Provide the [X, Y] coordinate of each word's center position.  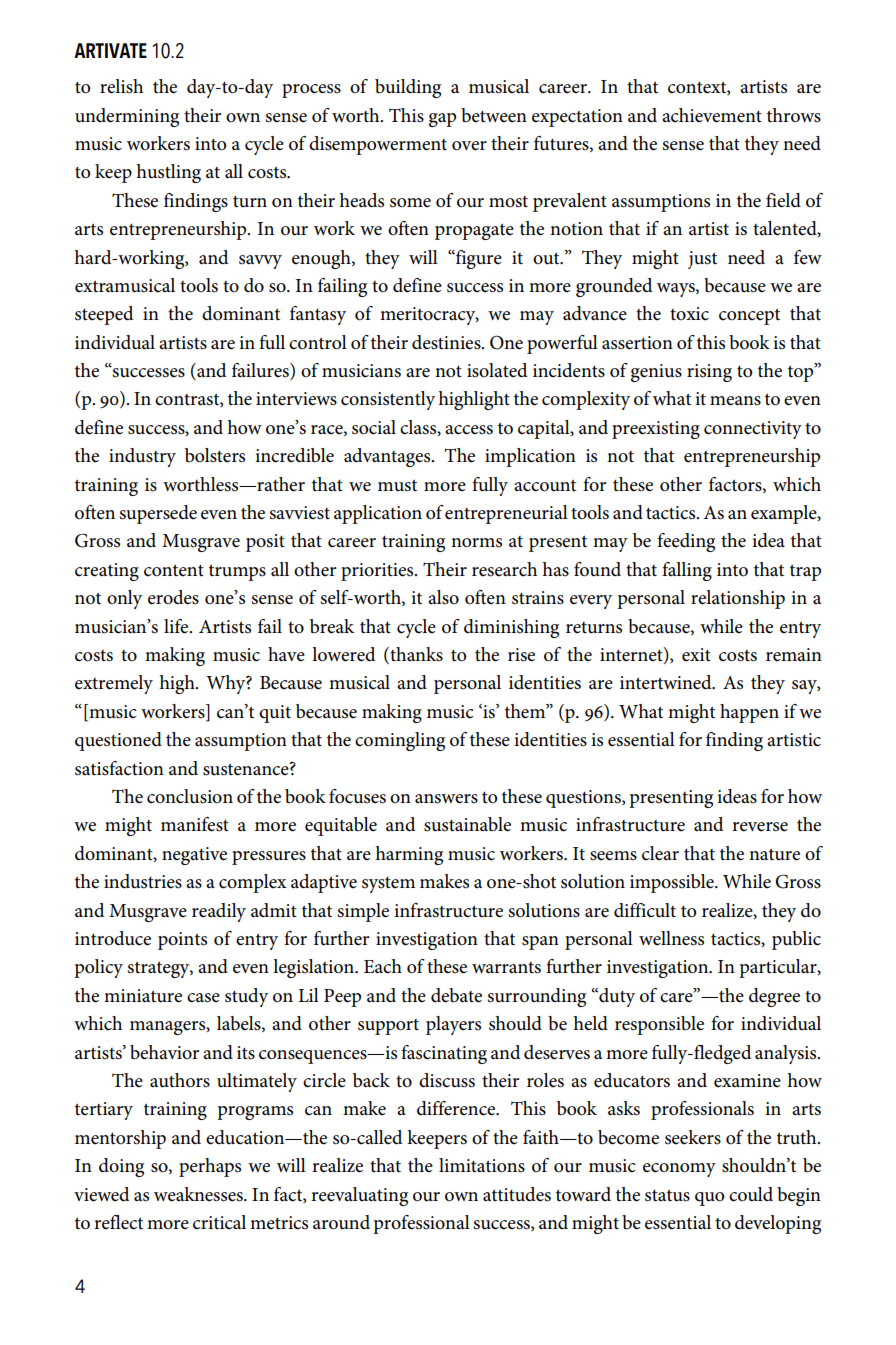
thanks [415, 655]
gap [442, 120]
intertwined [667, 682]
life [177, 626]
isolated [497, 370]
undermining [127, 117]
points [182, 941]
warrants [506, 968]
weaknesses [199, 1194]
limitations [482, 1165]
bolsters [215, 455]
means [735, 401]
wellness [671, 938]
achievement [712, 115]
